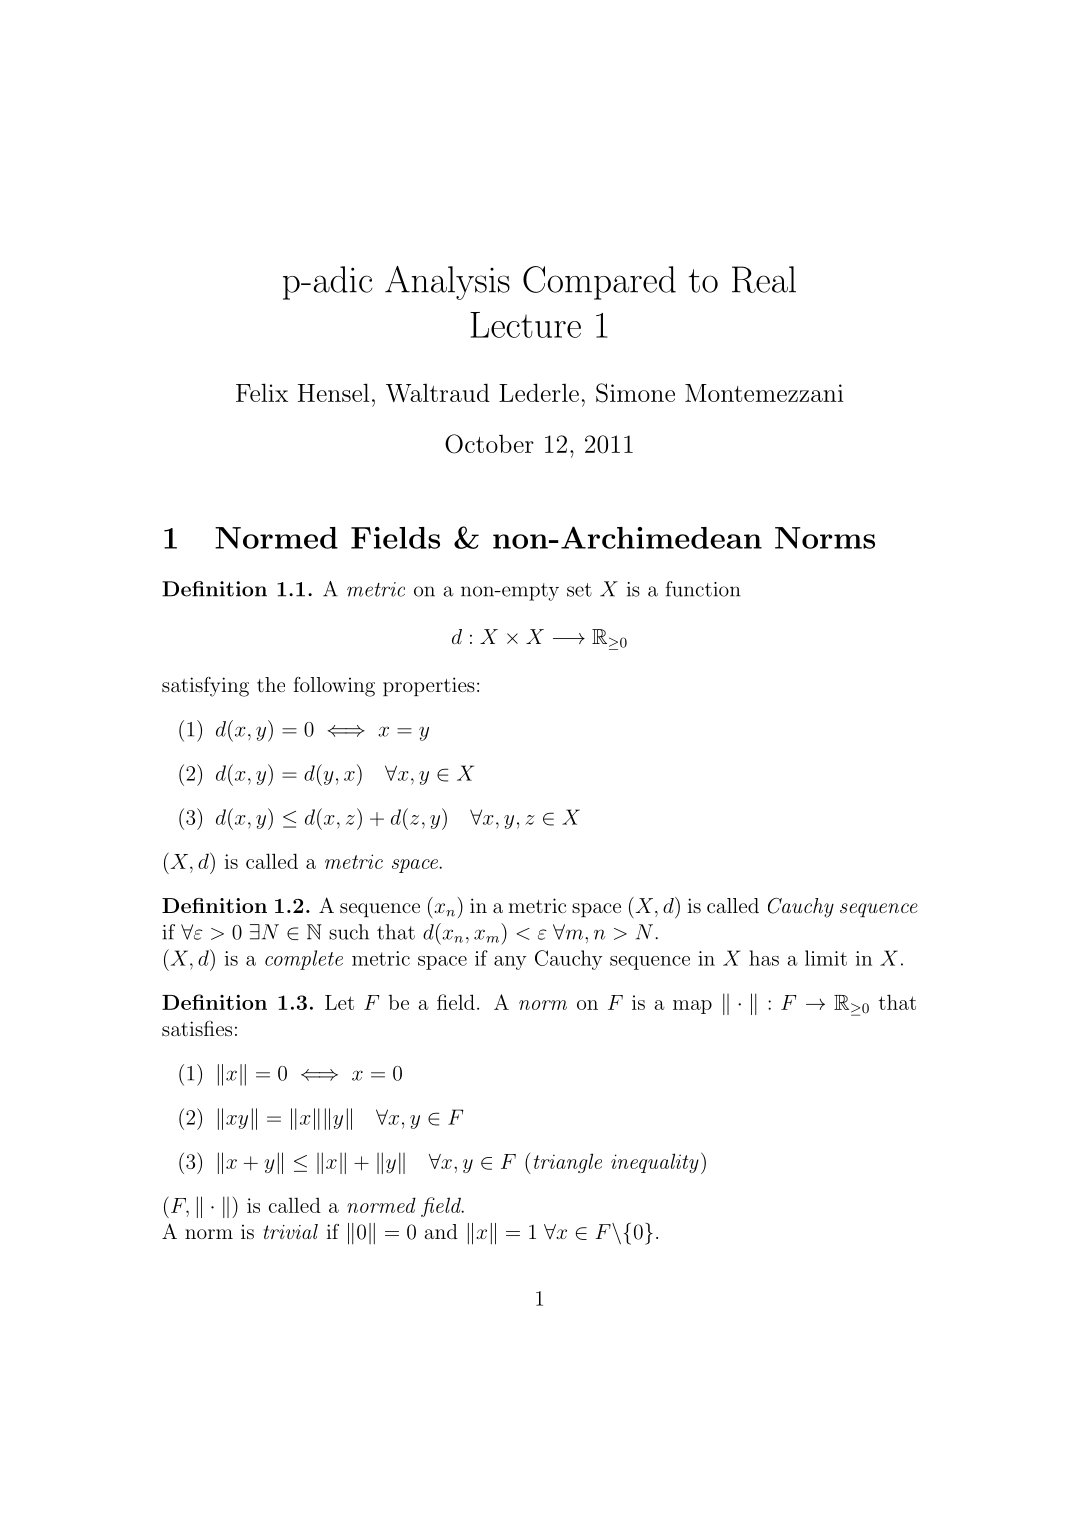  Describe the element at coordinates (655, 1163) in the document. I see `inequality` at that location.
